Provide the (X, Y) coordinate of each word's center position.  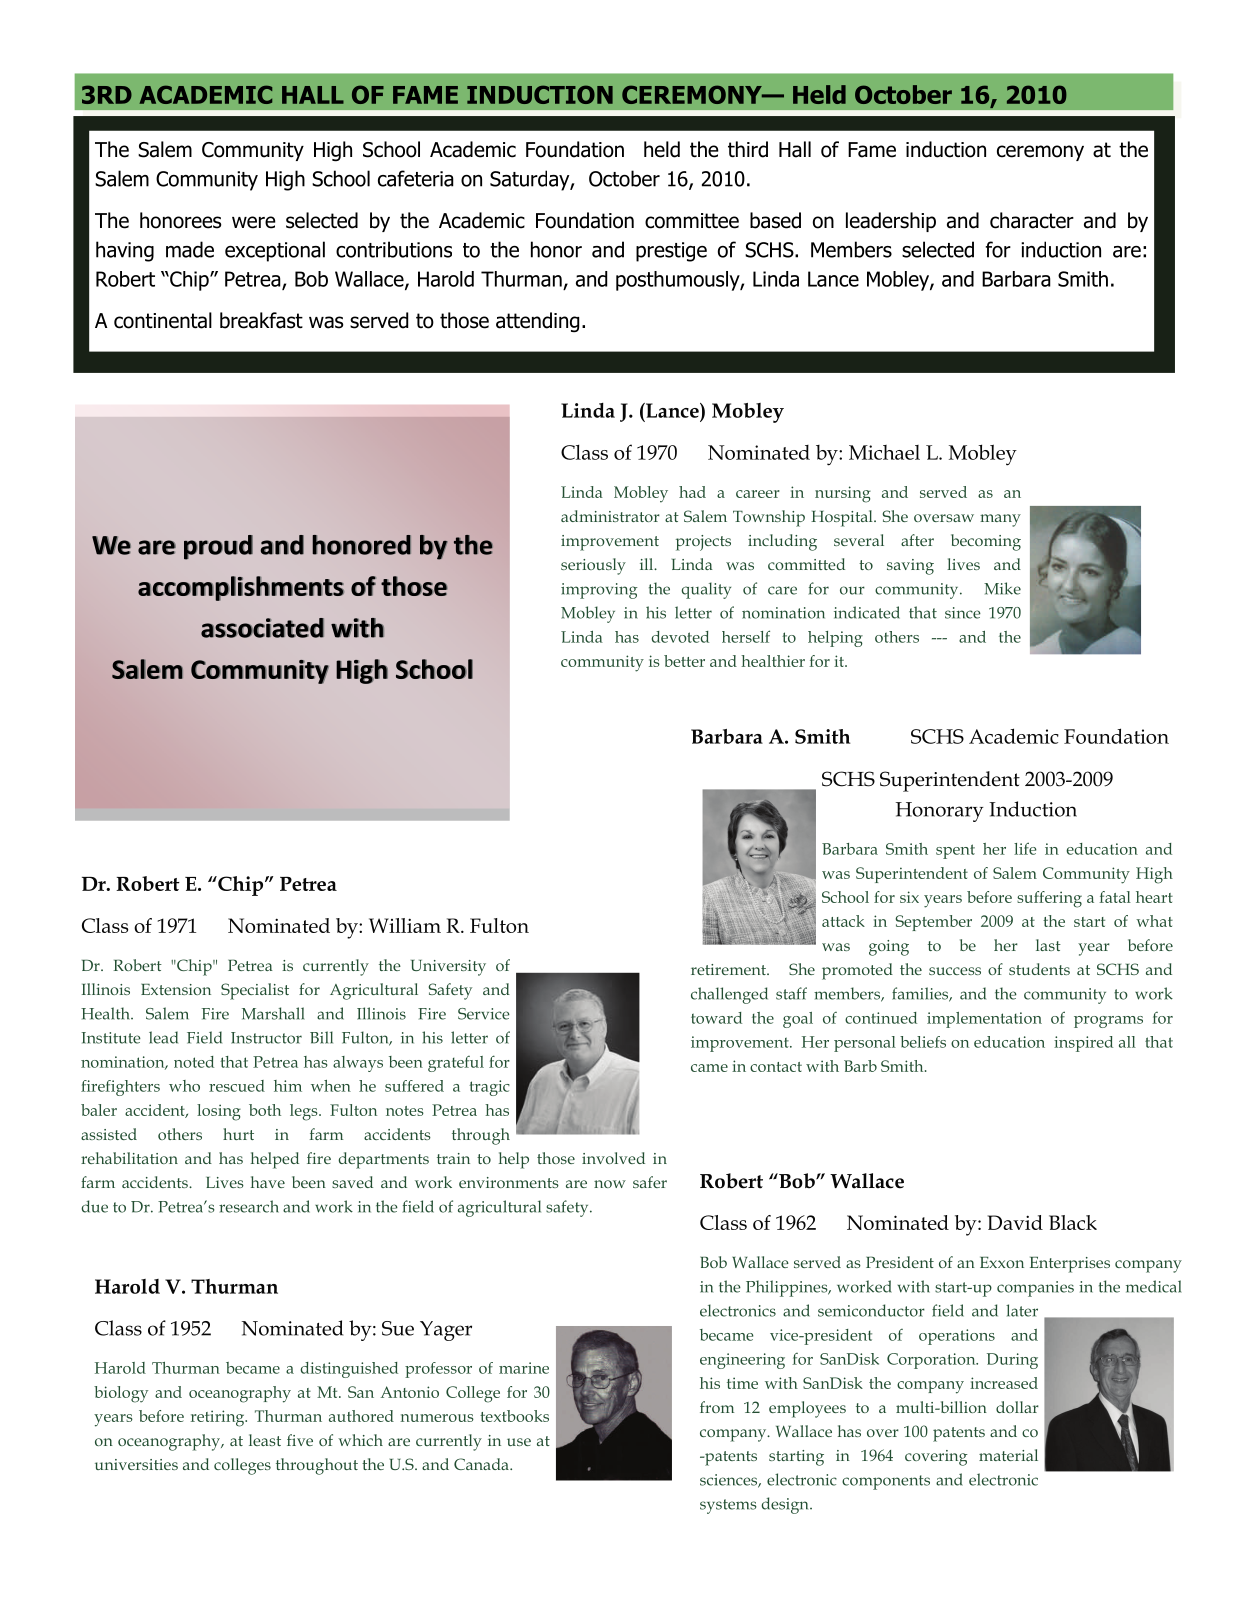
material (1008, 1455)
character (1032, 220)
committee (692, 221)
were (254, 222)
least (265, 1440)
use (519, 1442)
